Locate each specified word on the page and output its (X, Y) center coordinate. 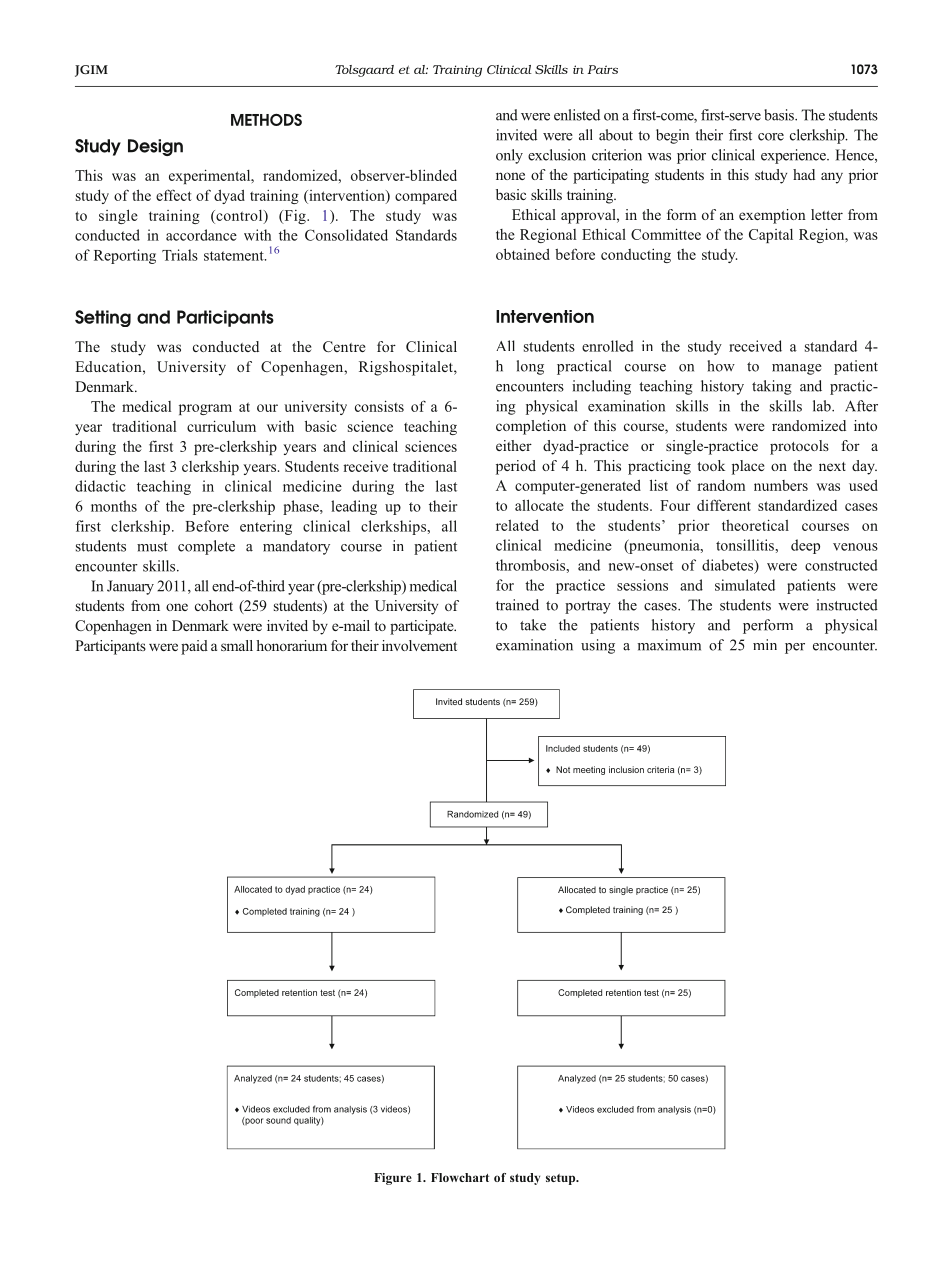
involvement (419, 645)
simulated (745, 585)
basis (780, 115)
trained (517, 605)
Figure (393, 1179)
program (205, 409)
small (237, 645)
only (509, 156)
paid (194, 647)
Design (155, 147)
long (530, 367)
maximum (669, 645)
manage (797, 369)
